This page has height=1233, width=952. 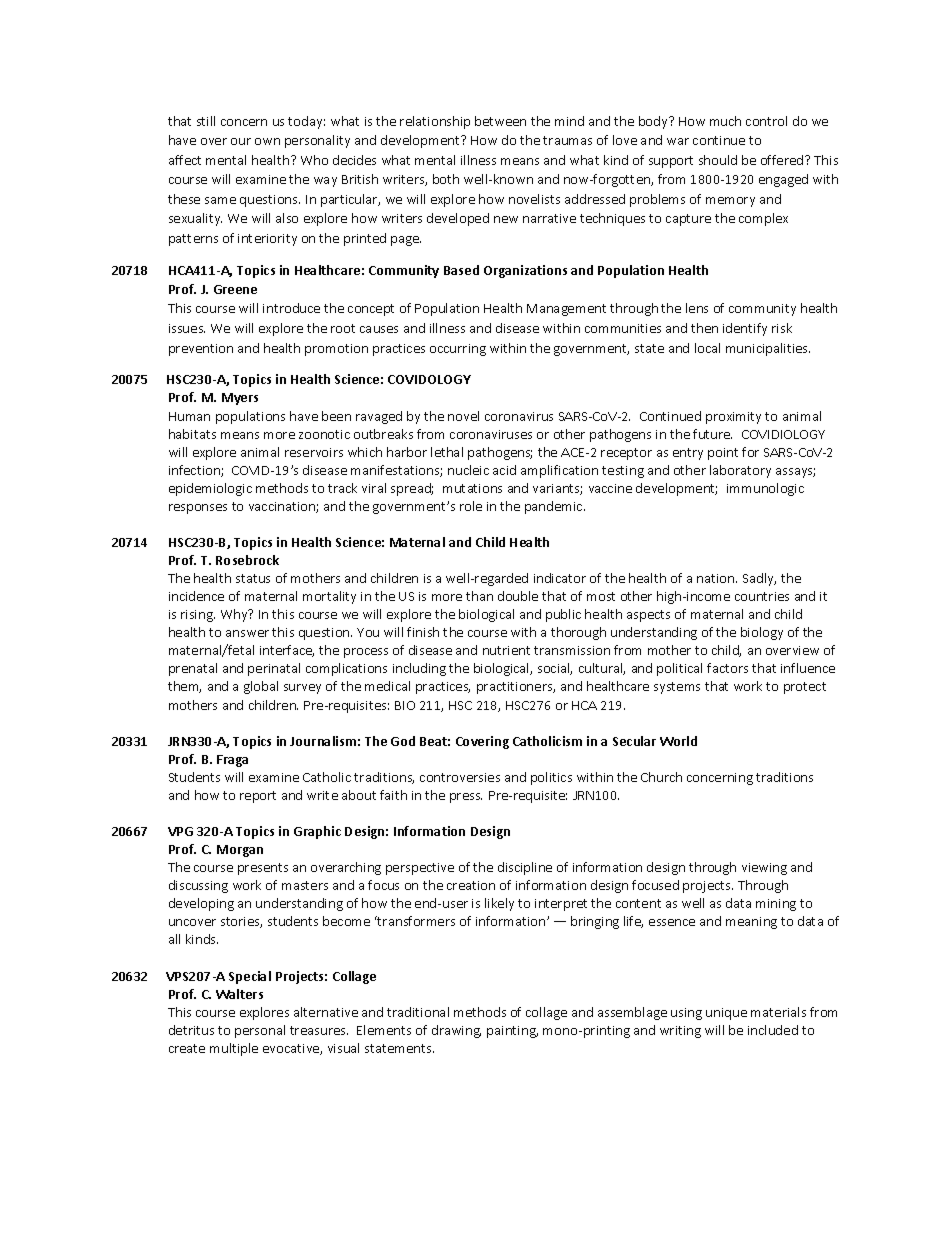 What do you see at coordinates (239, 994) in the page?
I see `Walters` at bounding box center [239, 994].
